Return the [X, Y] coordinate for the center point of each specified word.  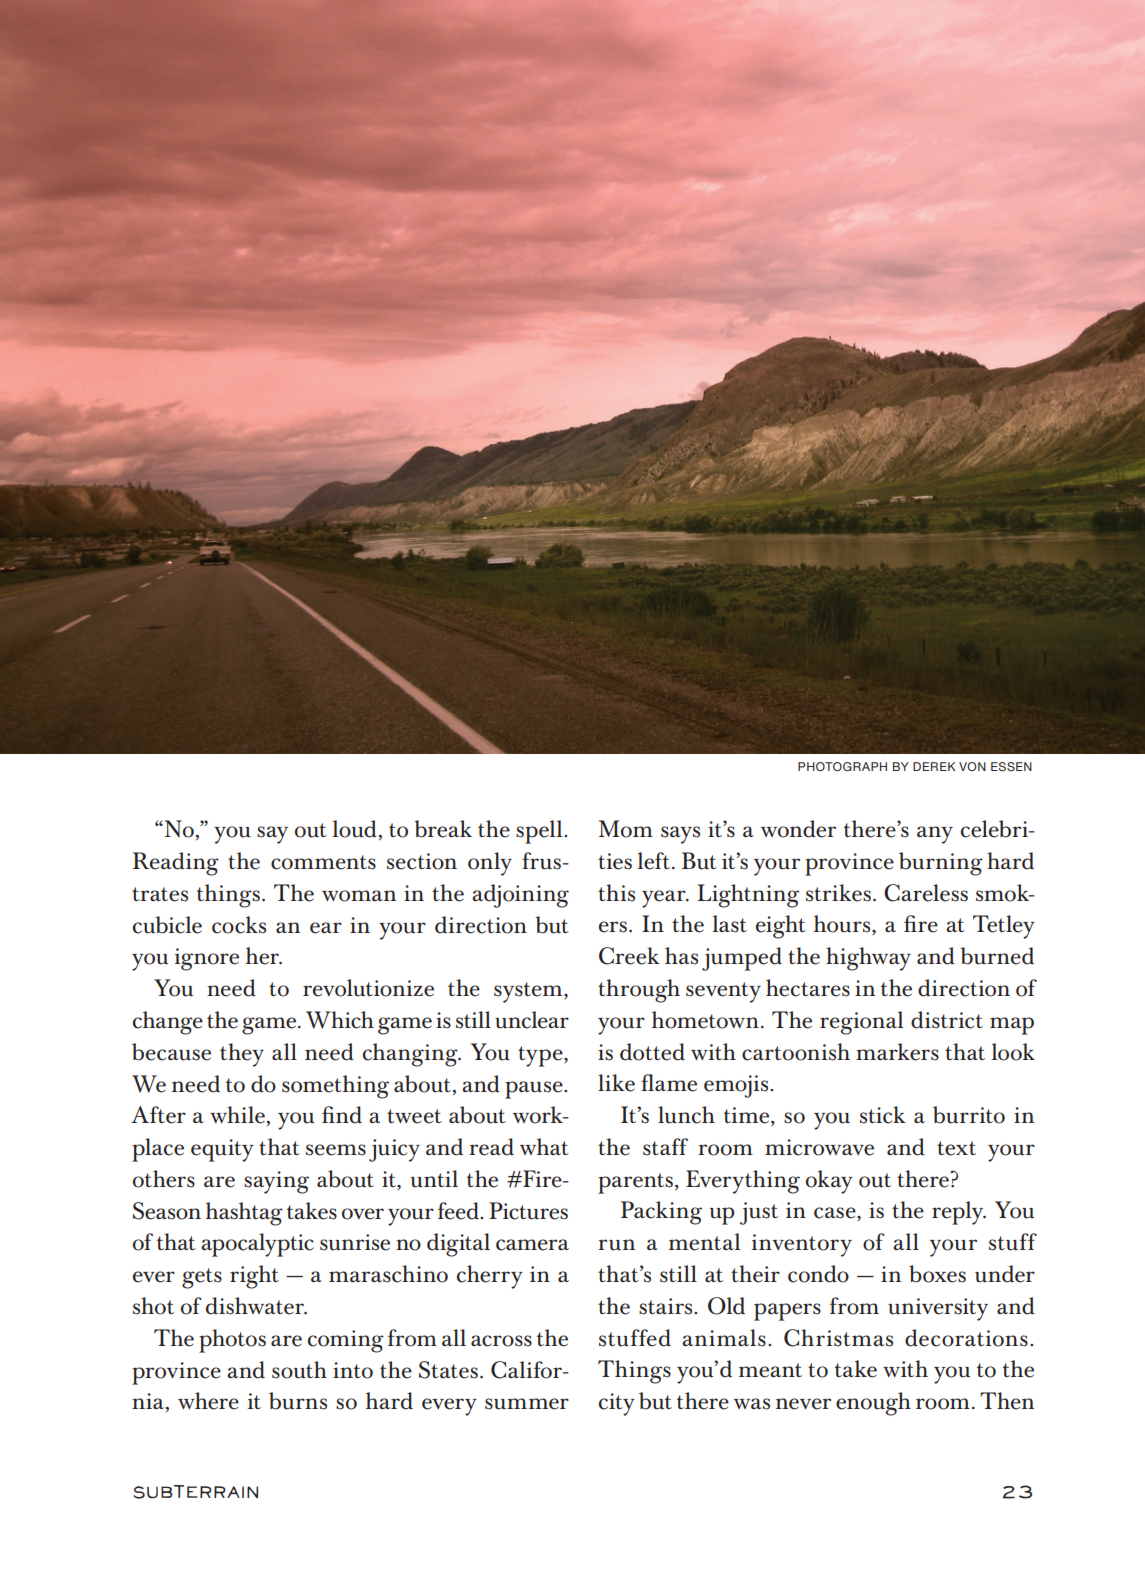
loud [355, 829]
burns [298, 1401]
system [529, 992]
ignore [207, 959]
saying [276, 1182]
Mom [626, 829]
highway [868, 959]
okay [829, 1182]
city [617, 1404]
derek [934, 766]
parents [635, 1183]
